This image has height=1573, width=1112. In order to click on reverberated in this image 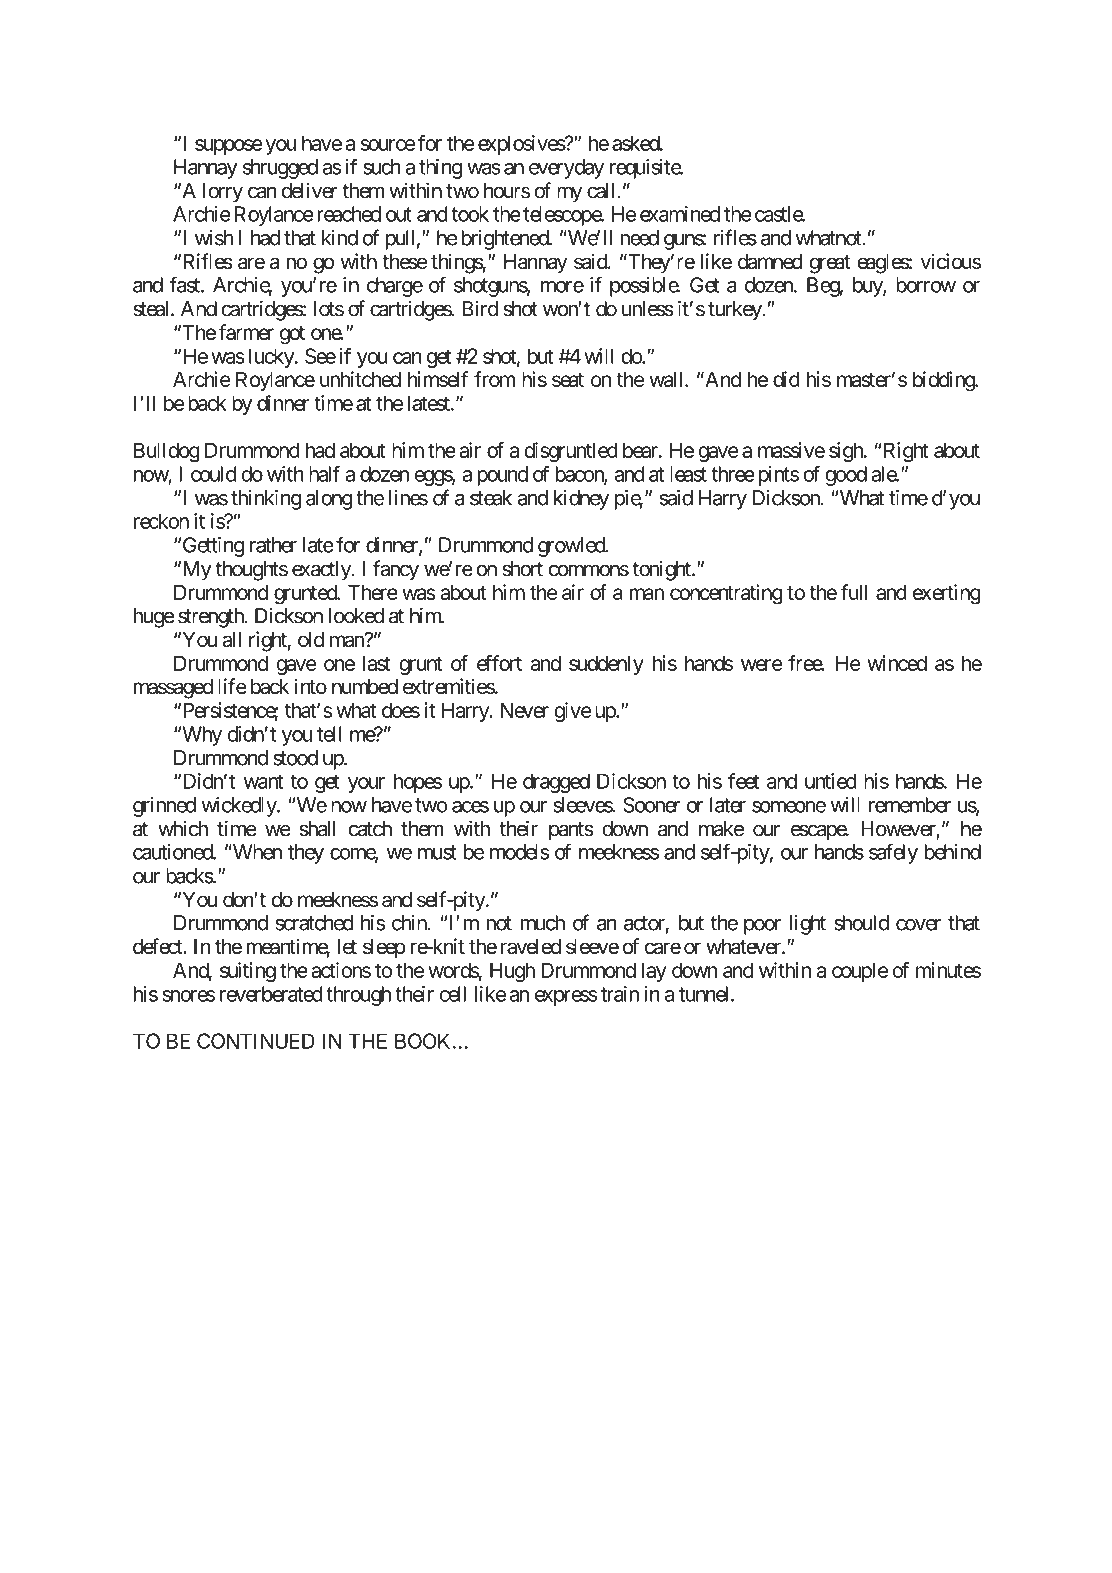, I will do `click(271, 994)`.
